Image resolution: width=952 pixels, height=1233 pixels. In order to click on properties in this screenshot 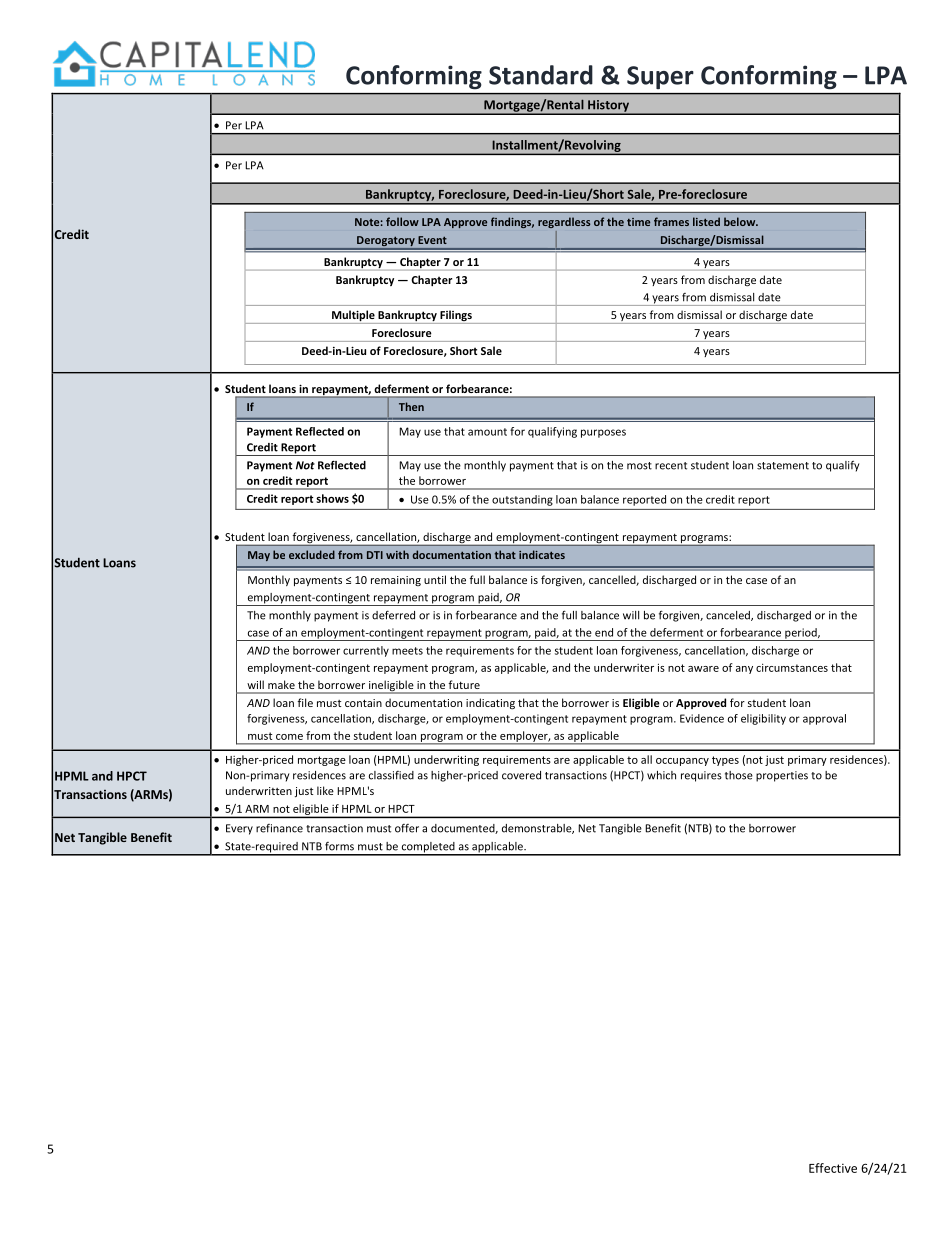, I will do `click(782, 776)`.
